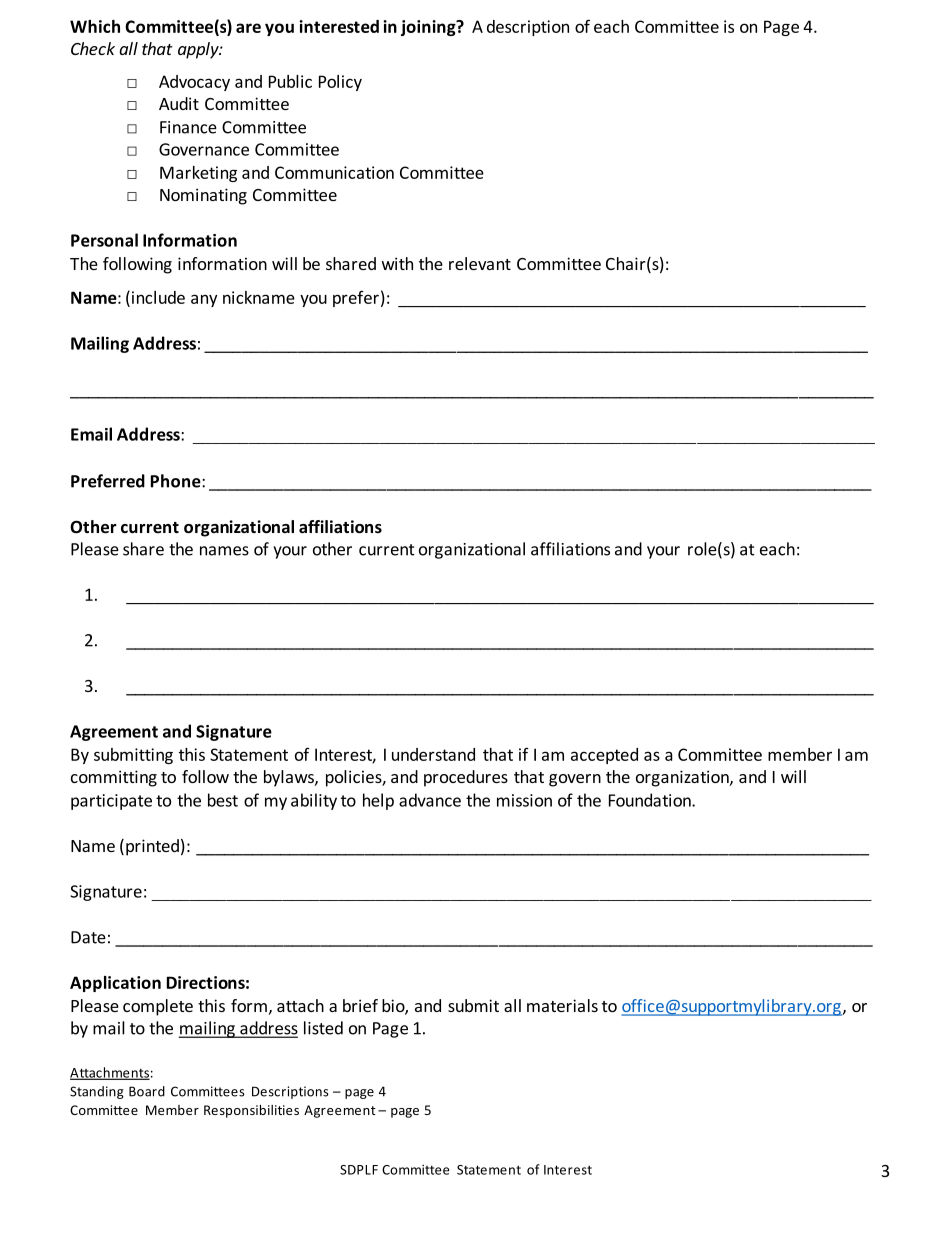 This screenshot has width=952, height=1233. Describe the element at coordinates (323, 1028) in the screenshot. I see `listed` at that location.
